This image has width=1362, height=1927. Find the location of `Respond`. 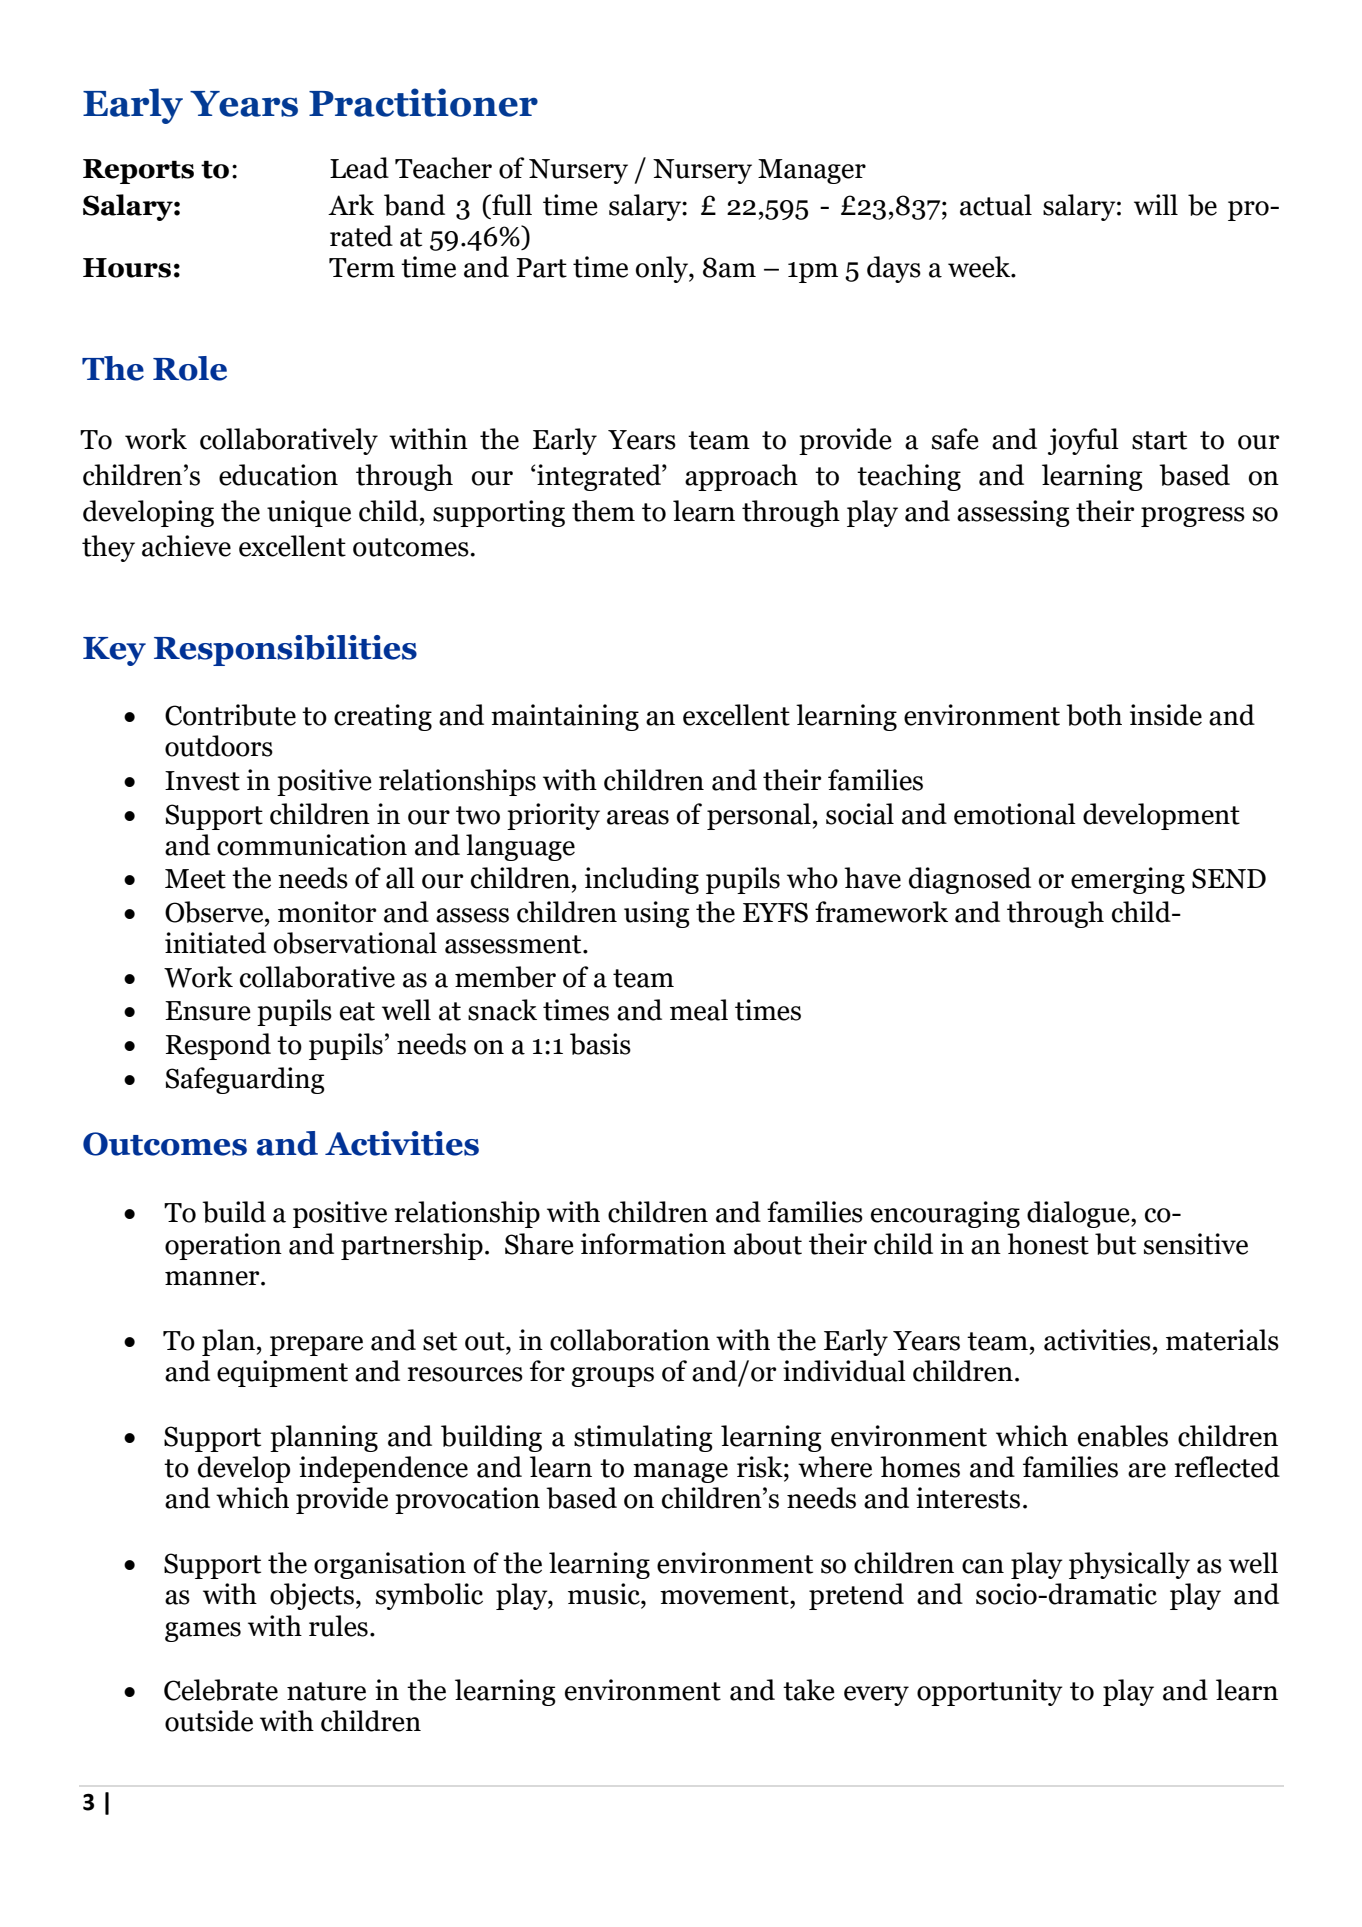

Respond is located at coordinates (218, 1046).
